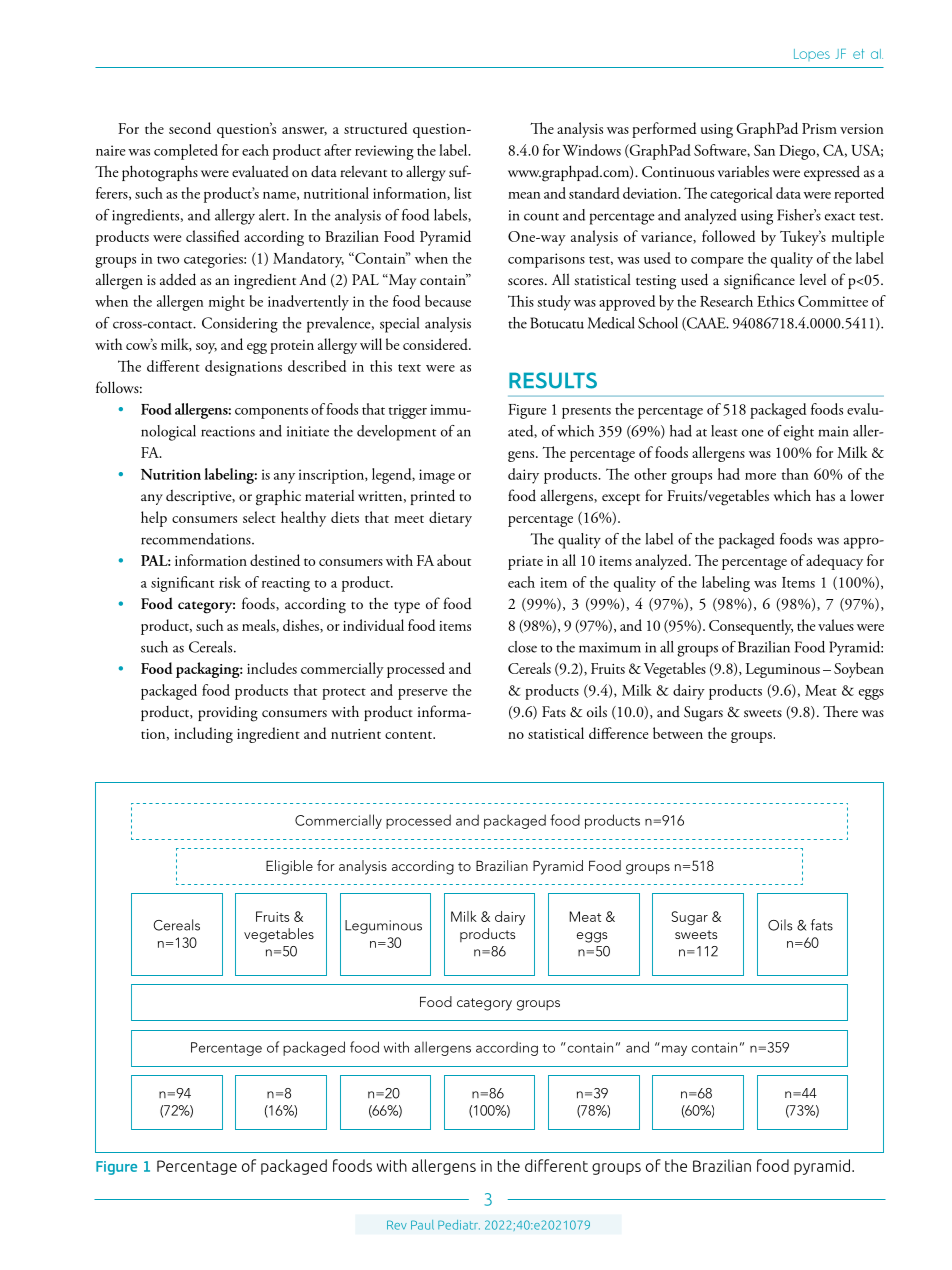 Image resolution: width=952 pixels, height=1270 pixels. I want to click on between, so click(678, 733).
